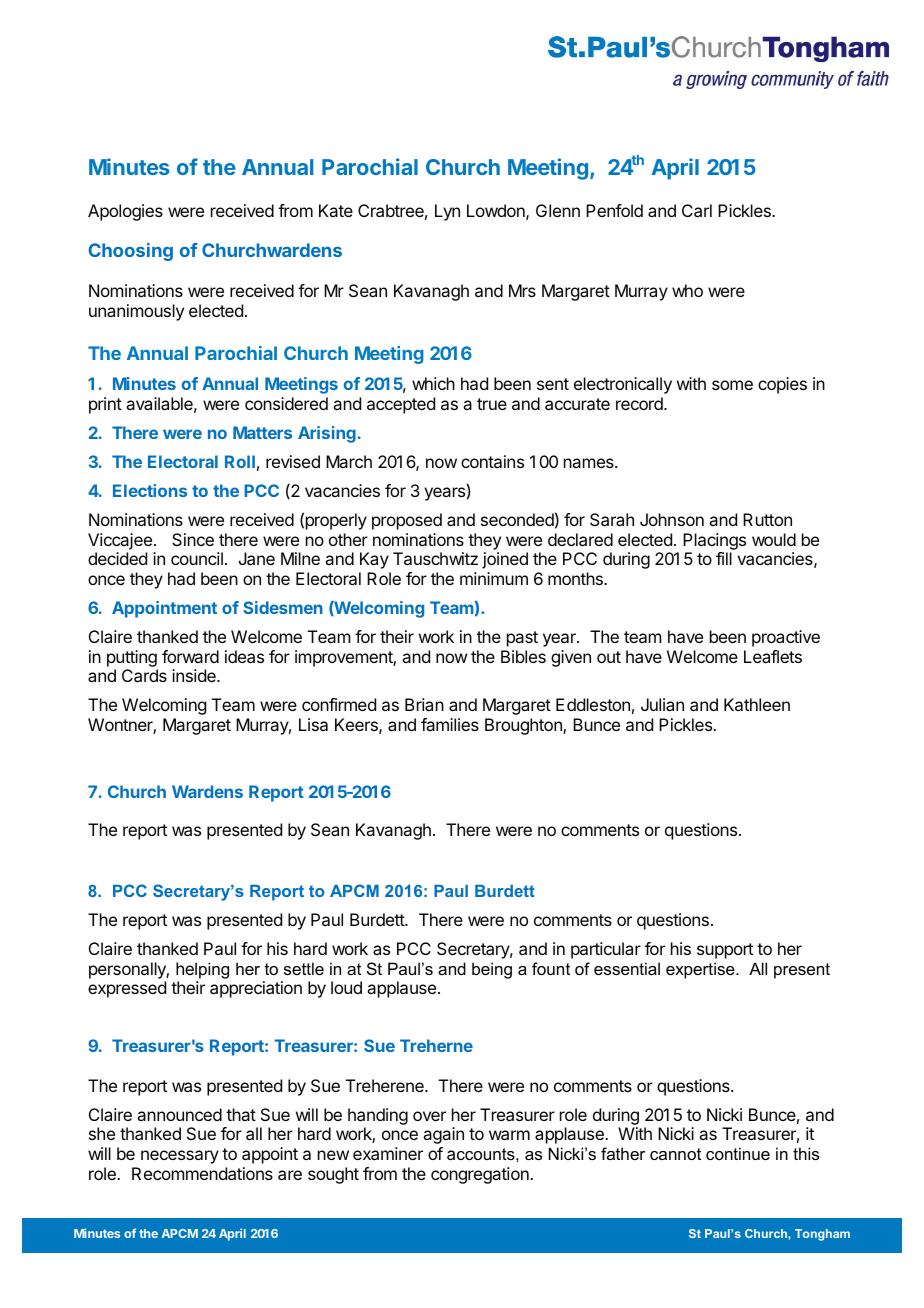 The height and width of the screenshot is (1308, 924). I want to click on Choosing, so click(130, 252).
